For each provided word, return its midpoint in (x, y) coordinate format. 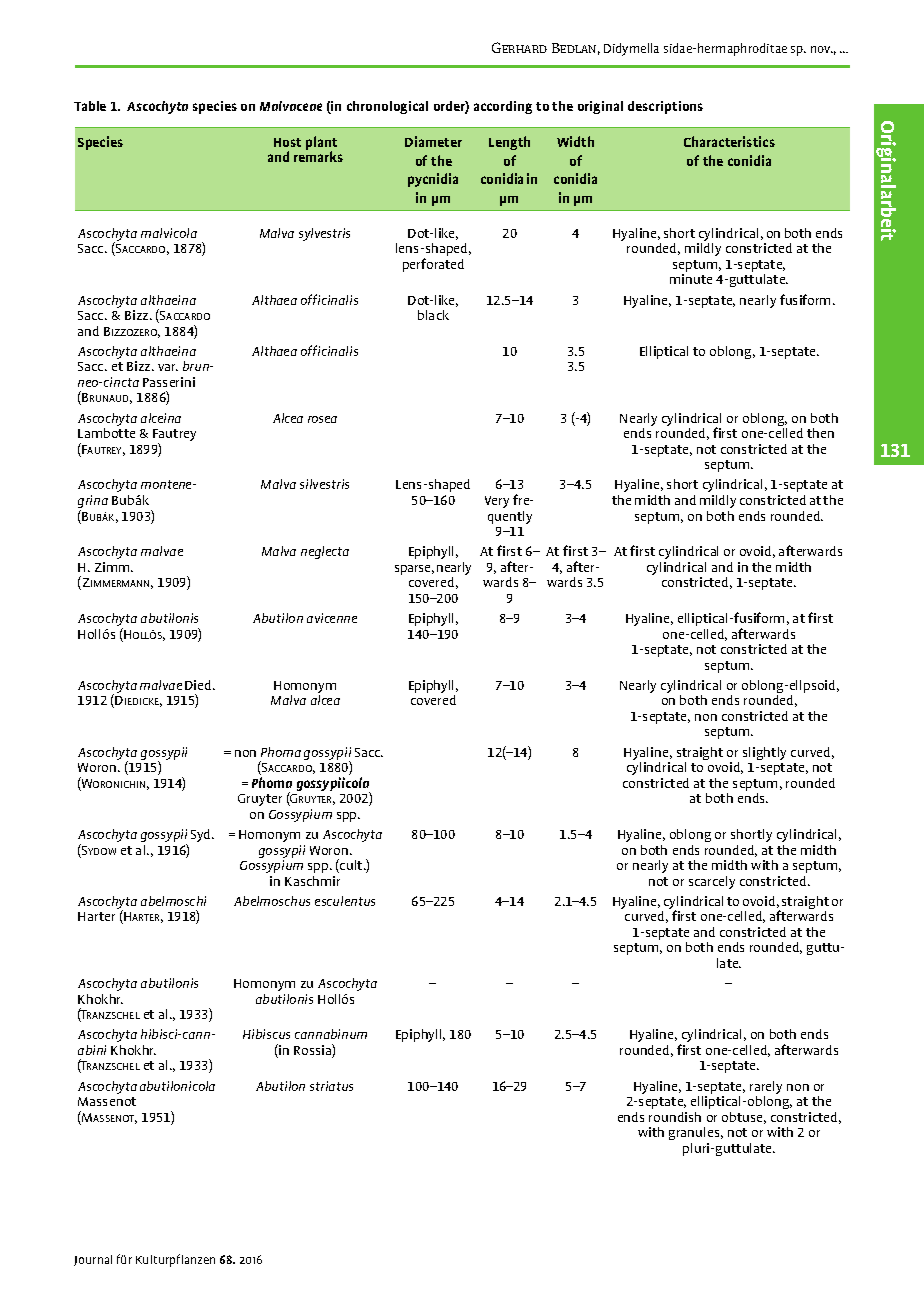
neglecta (325, 552)
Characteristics (729, 141)
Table (90, 106)
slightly (764, 753)
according (503, 107)
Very (497, 502)
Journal (93, 1260)
